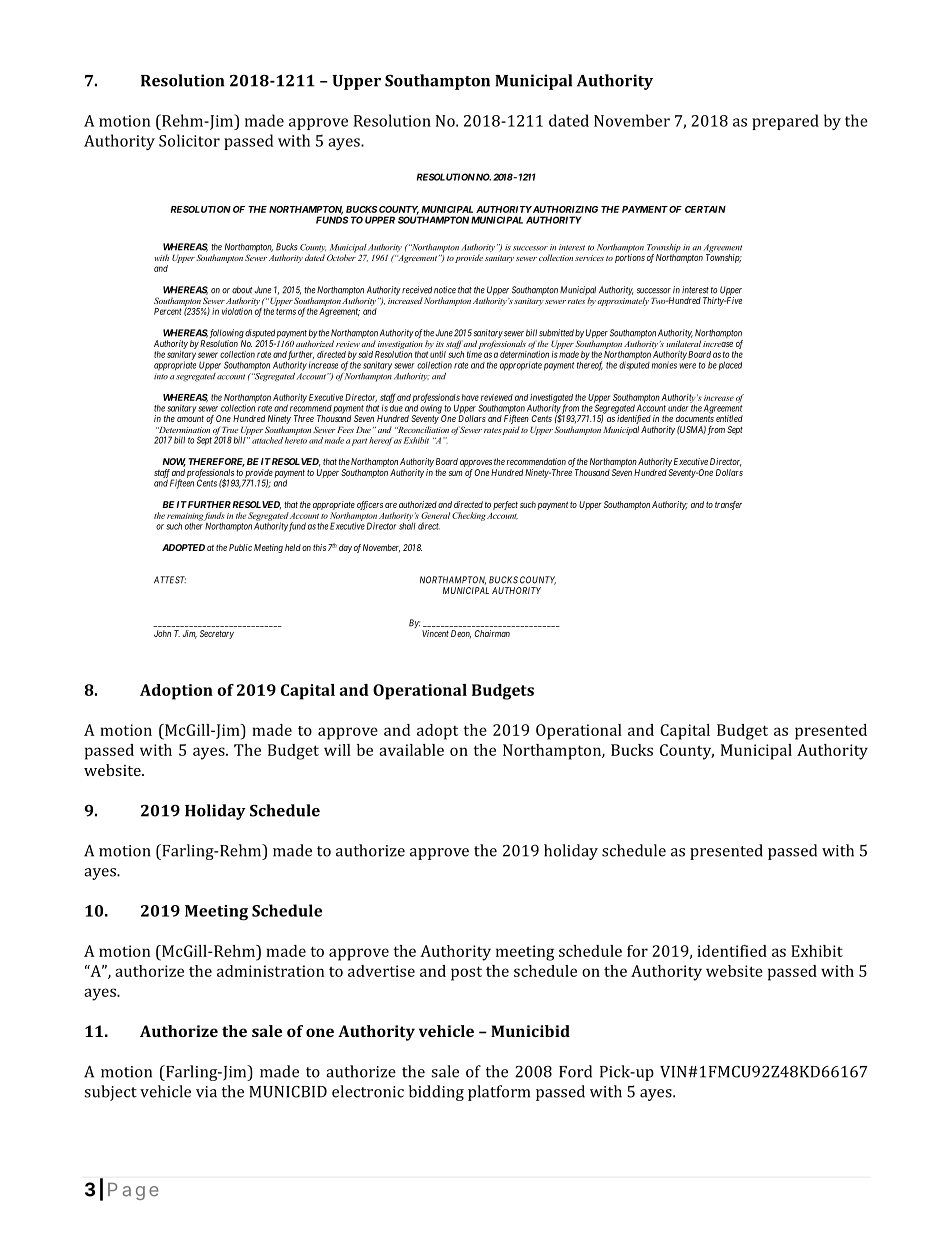  What do you see at coordinates (705, 209) in the screenshot?
I see `CERTAIN` at bounding box center [705, 209].
